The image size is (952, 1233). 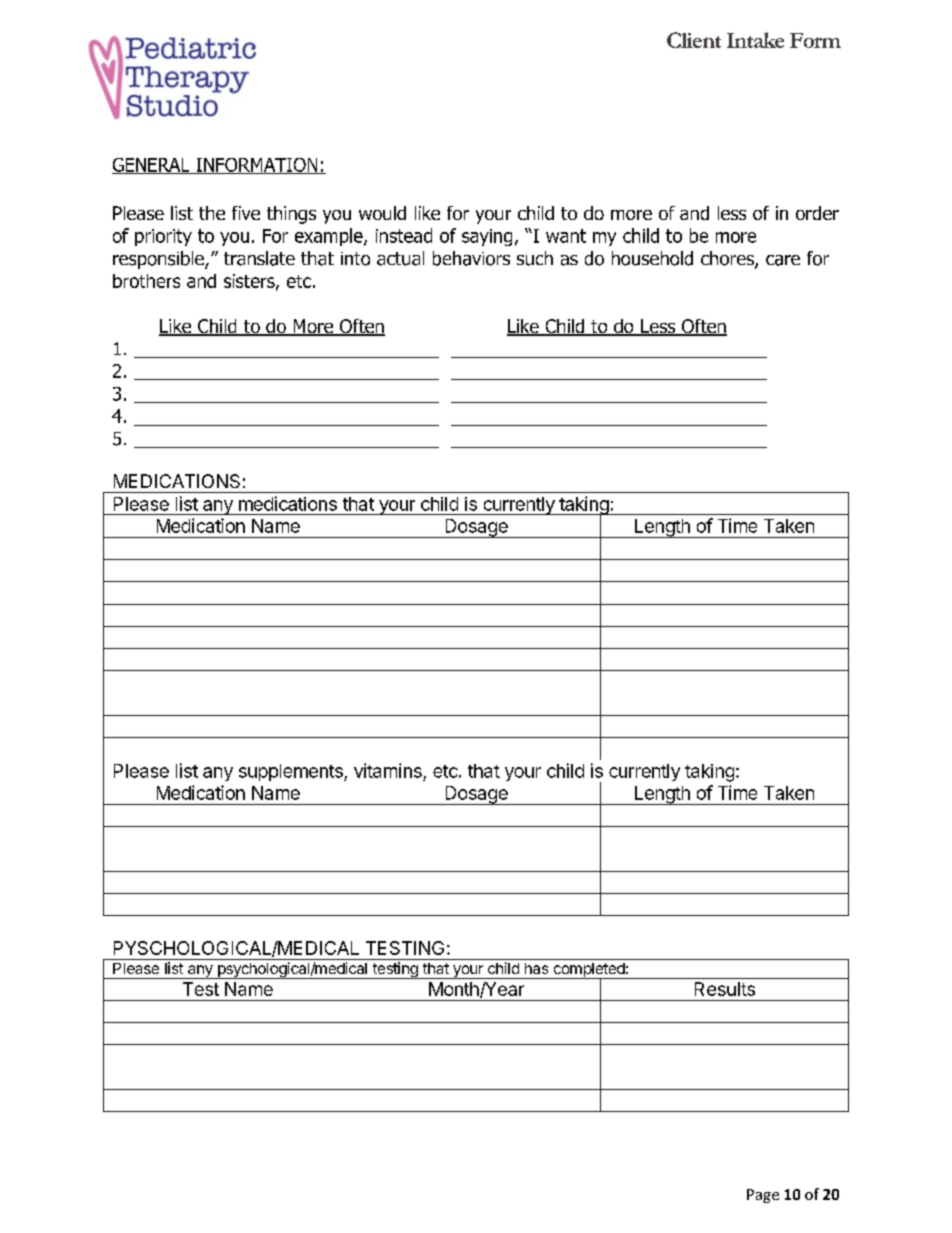 I want to click on Page, so click(x=763, y=1196).
